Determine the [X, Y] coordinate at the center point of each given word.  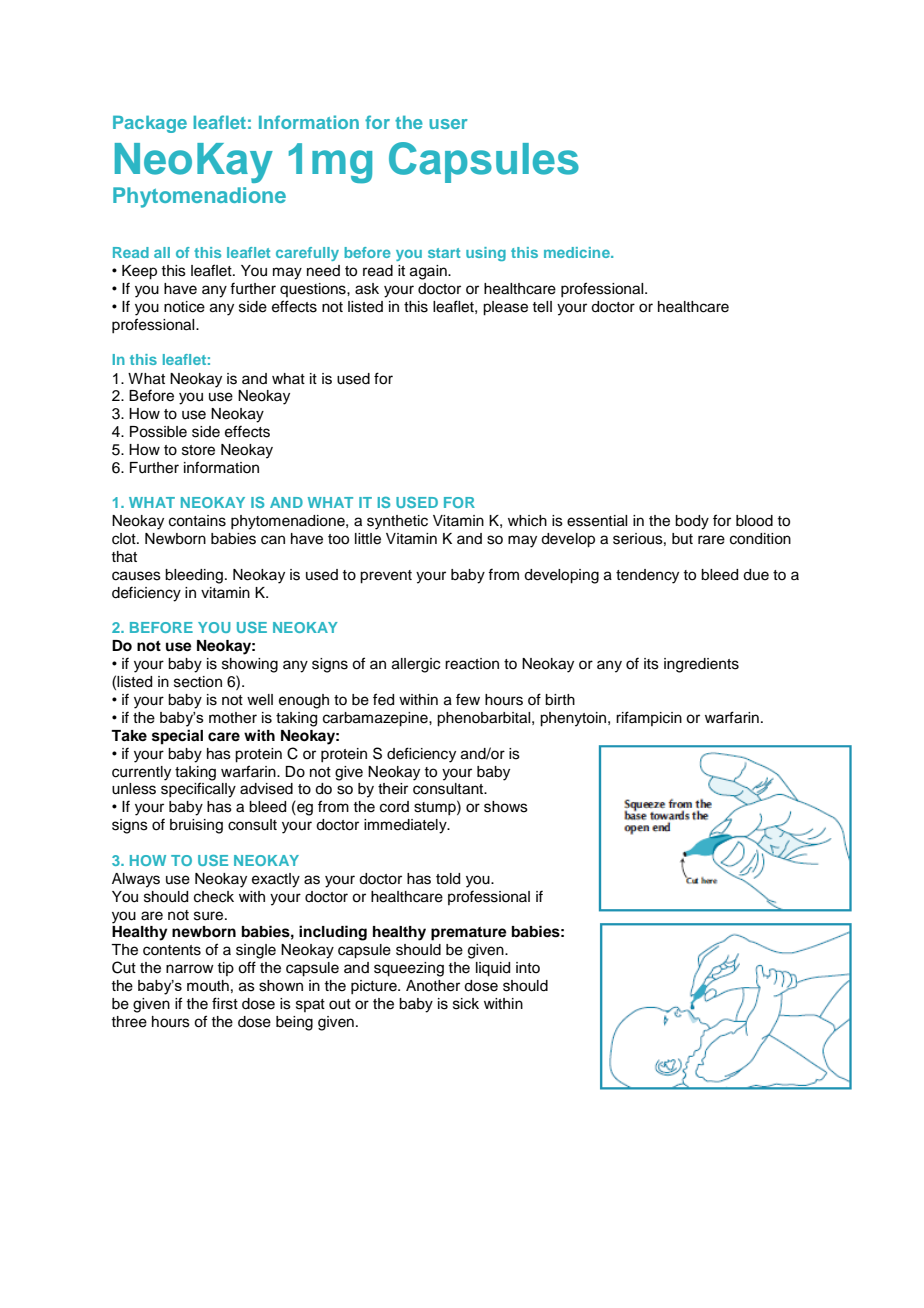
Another [433, 986]
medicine [578, 252]
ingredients [701, 665]
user [448, 124]
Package [150, 124]
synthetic [397, 522]
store [198, 450]
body [692, 522]
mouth [208, 986]
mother [233, 718]
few [468, 699]
